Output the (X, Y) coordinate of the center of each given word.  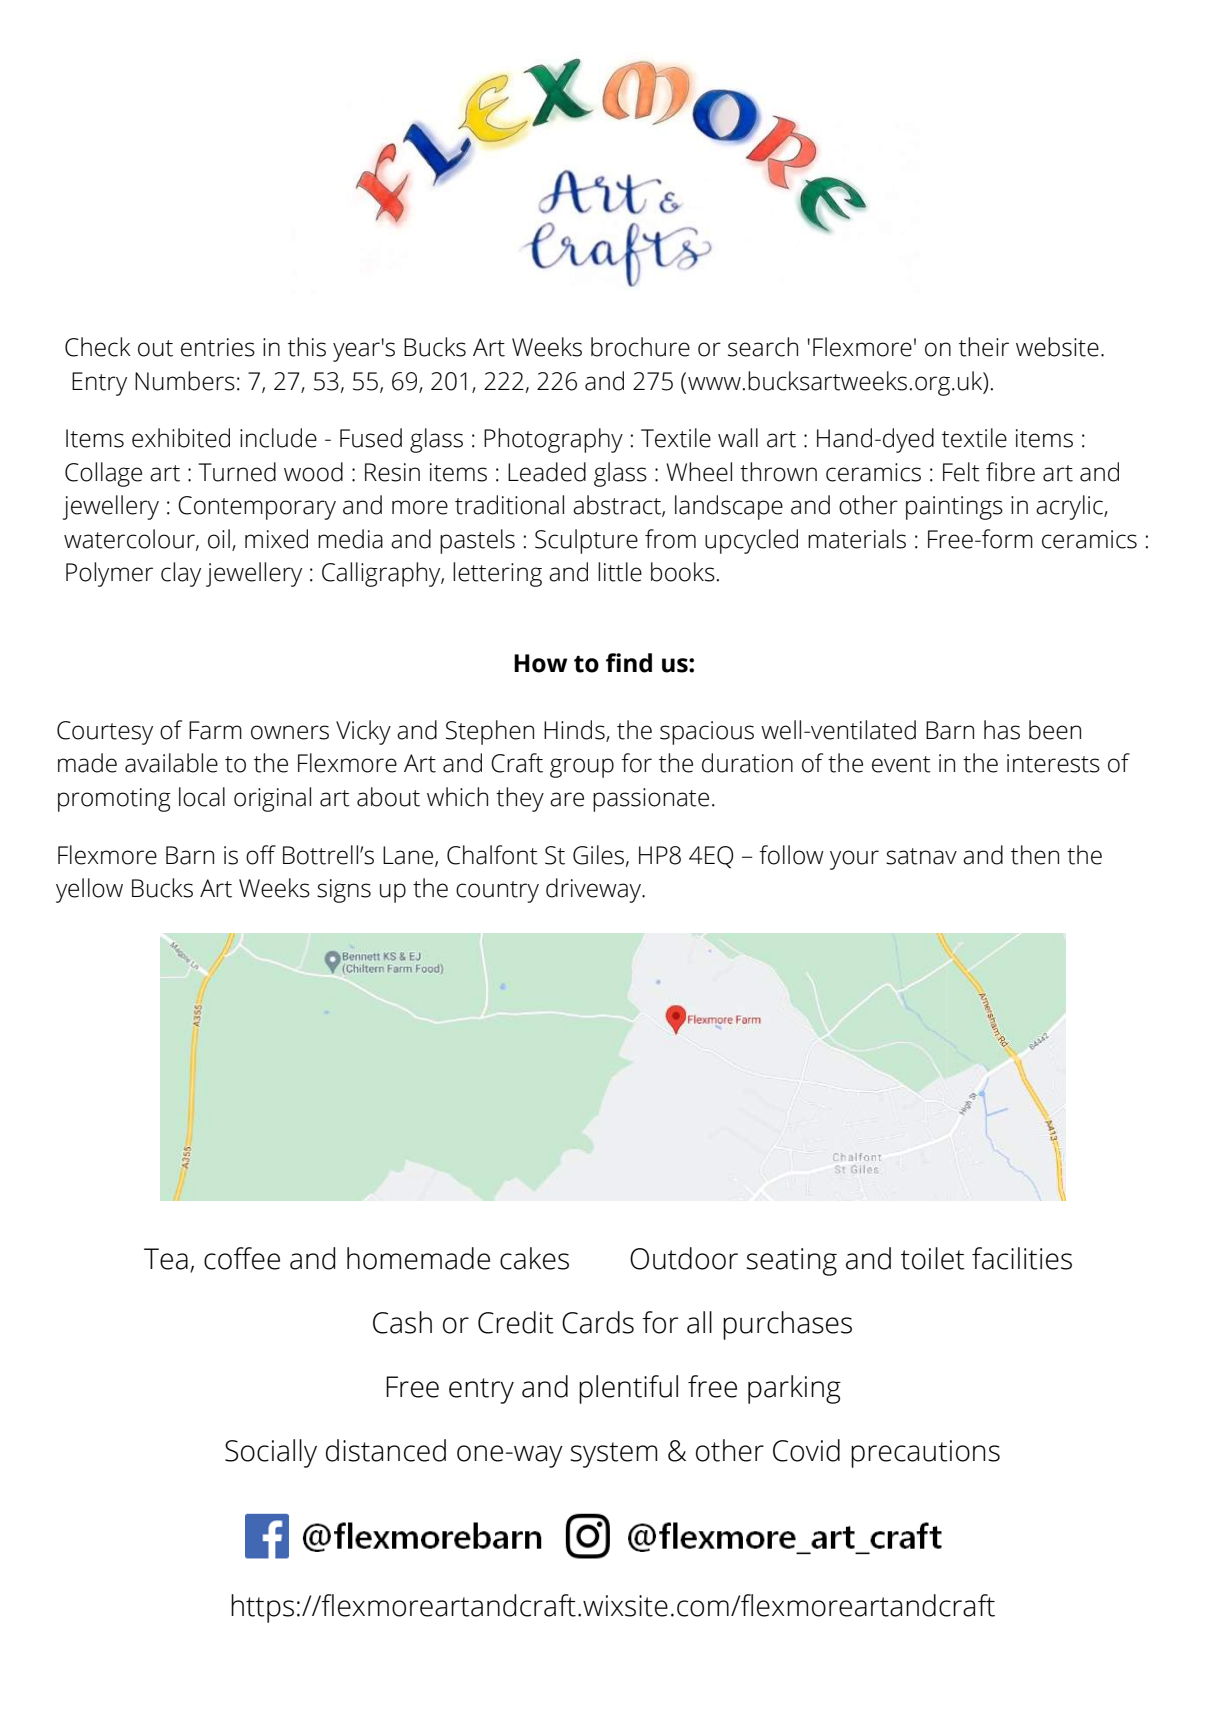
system (613, 1455)
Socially (271, 1453)
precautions (925, 1454)
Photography (553, 440)
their (984, 347)
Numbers (185, 381)
